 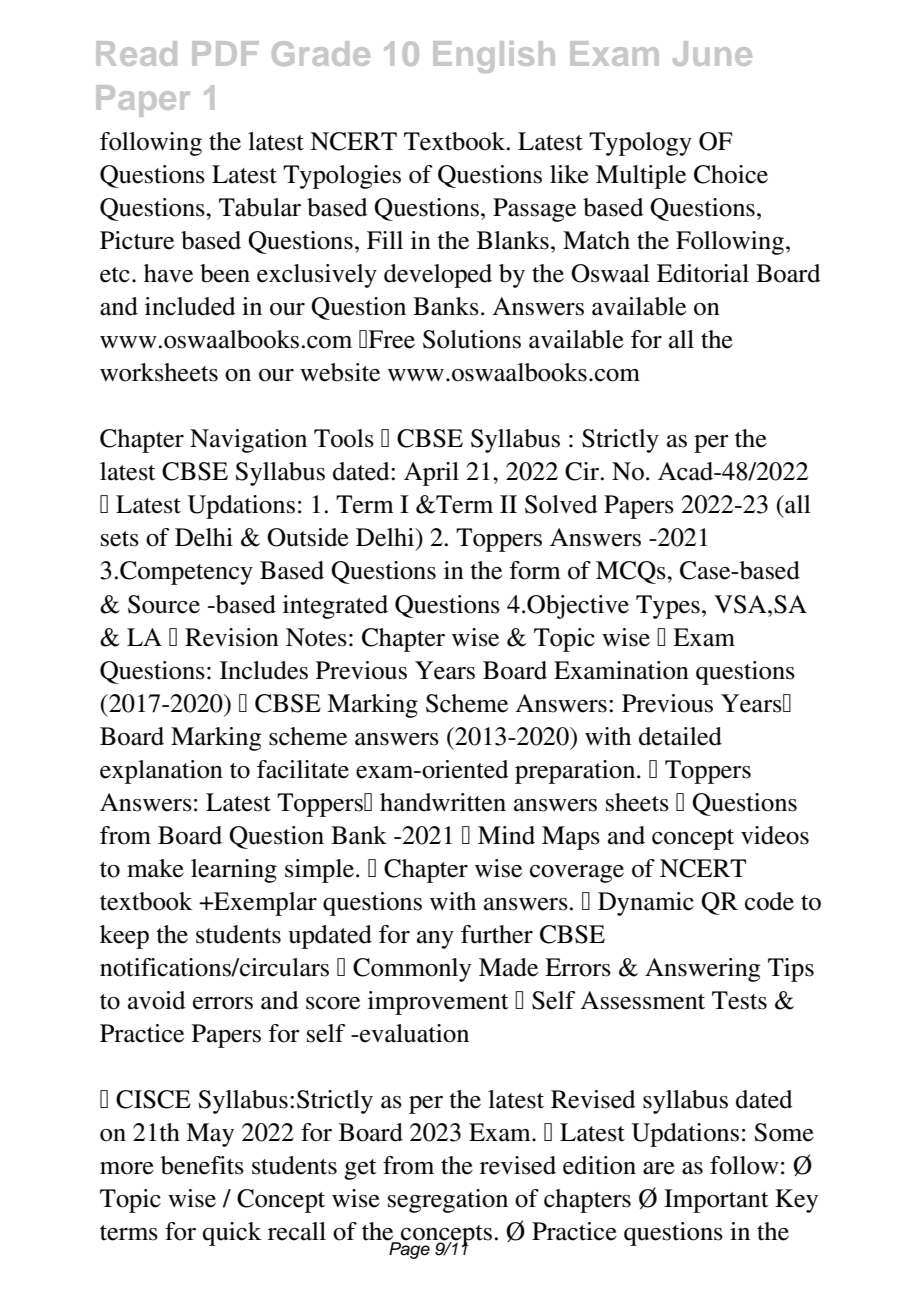 What do you see at coordinates (443, 802) in the page?
I see `handwritten` at bounding box center [443, 802].
